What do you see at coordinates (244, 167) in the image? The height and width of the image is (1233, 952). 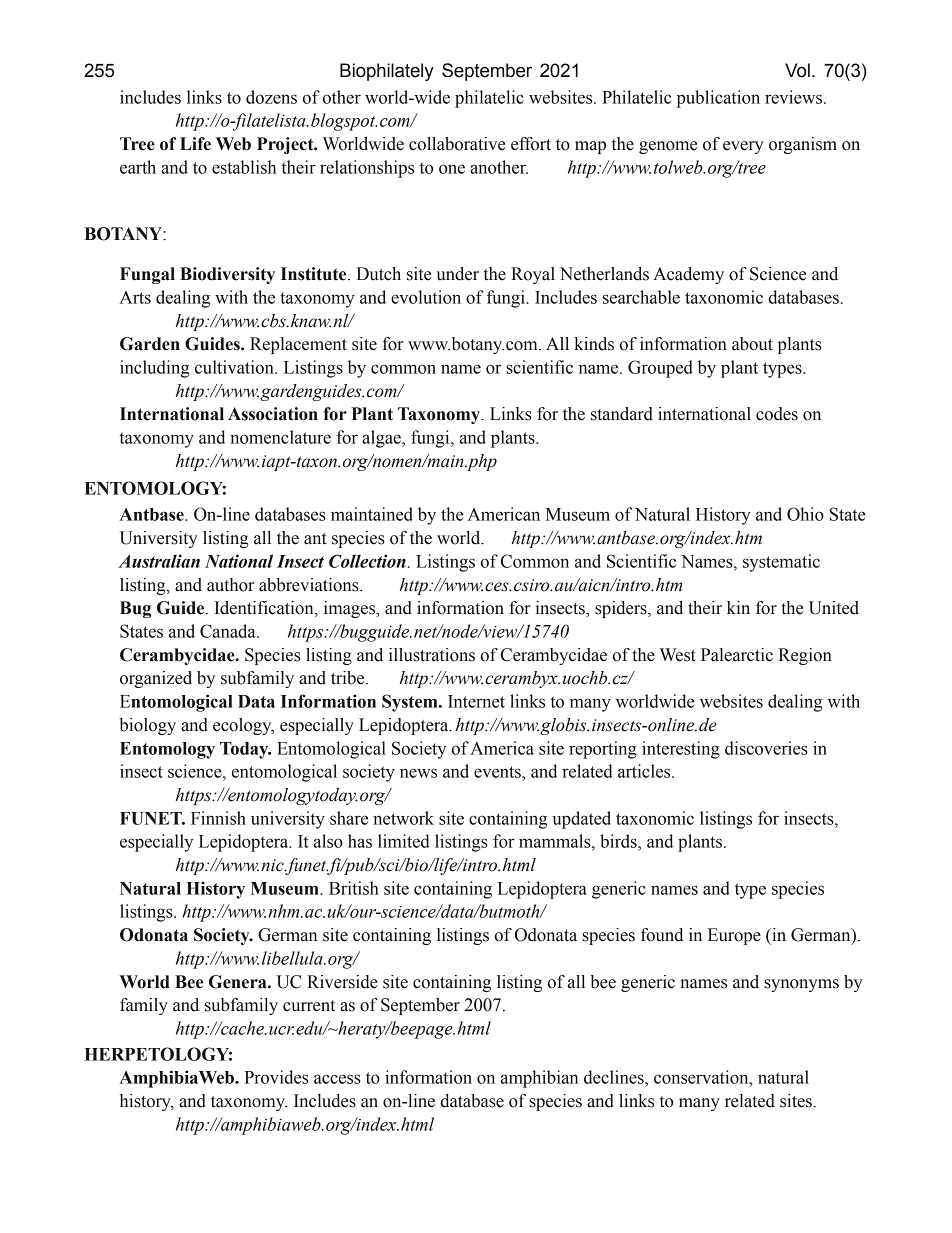 I see `establish` at bounding box center [244, 167].
